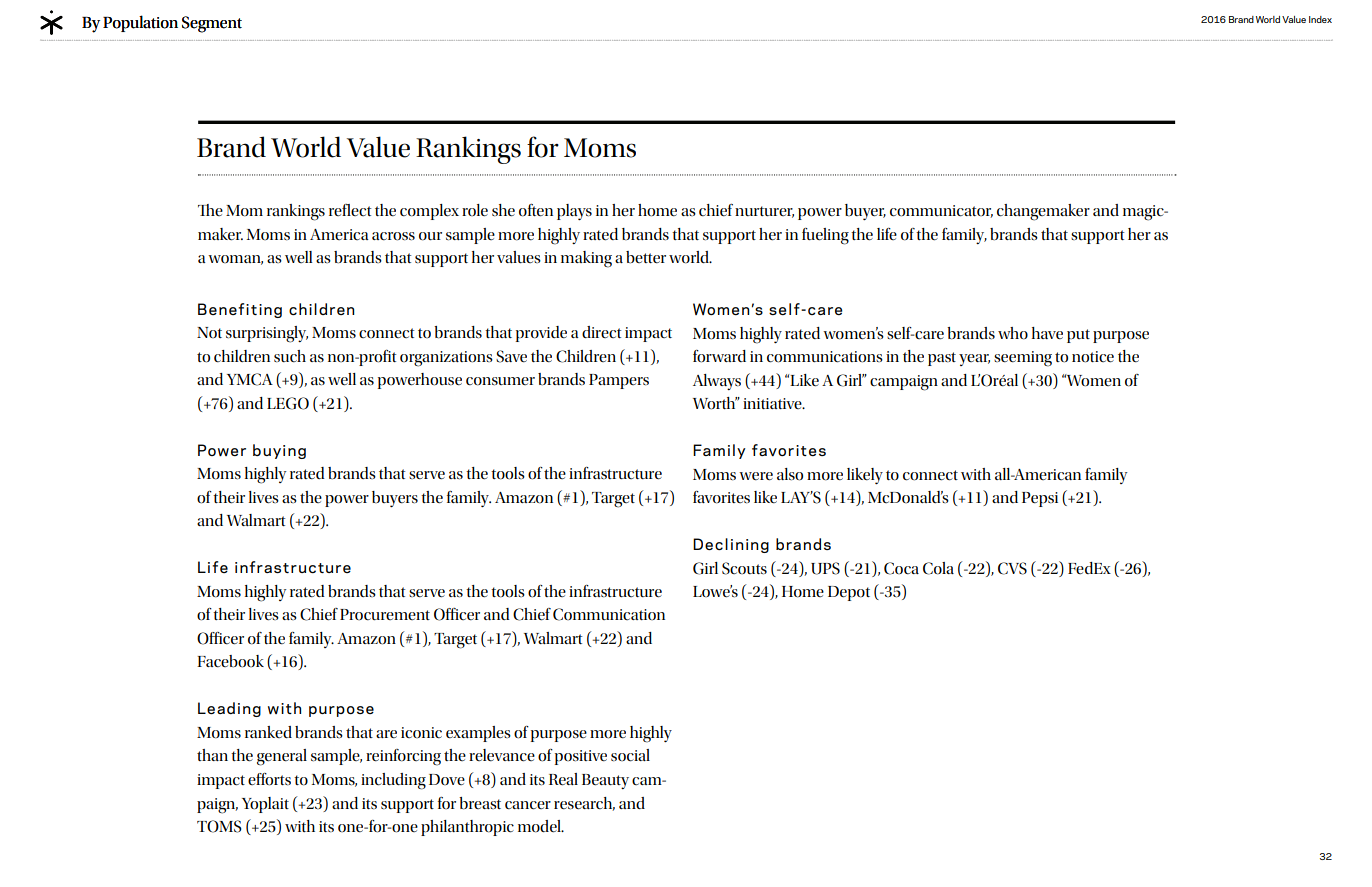 The height and width of the screenshot is (887, 1372). I want to click on communicator, so click(941, 211).
